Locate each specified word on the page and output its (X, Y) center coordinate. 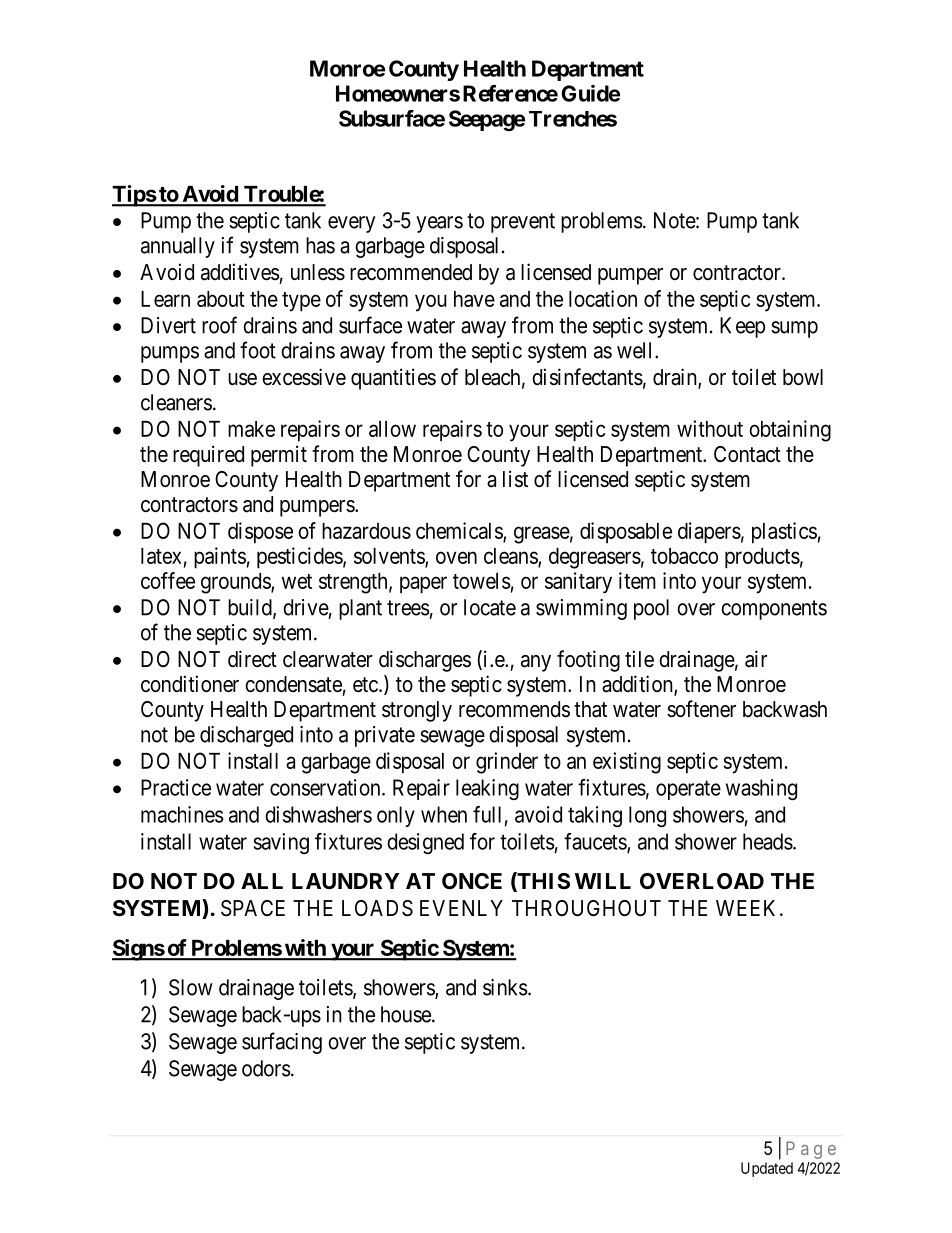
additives (240, 272)
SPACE (253, 908)
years (439, 224)
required (208, 456)
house (407, 1014)
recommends (514, 709)
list (515, 479)
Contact (747, 454)
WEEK (748, 908)
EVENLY (461, 908)
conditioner (190, 684)
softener (701, 709)
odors (266, 1068)
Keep (742, 327)
